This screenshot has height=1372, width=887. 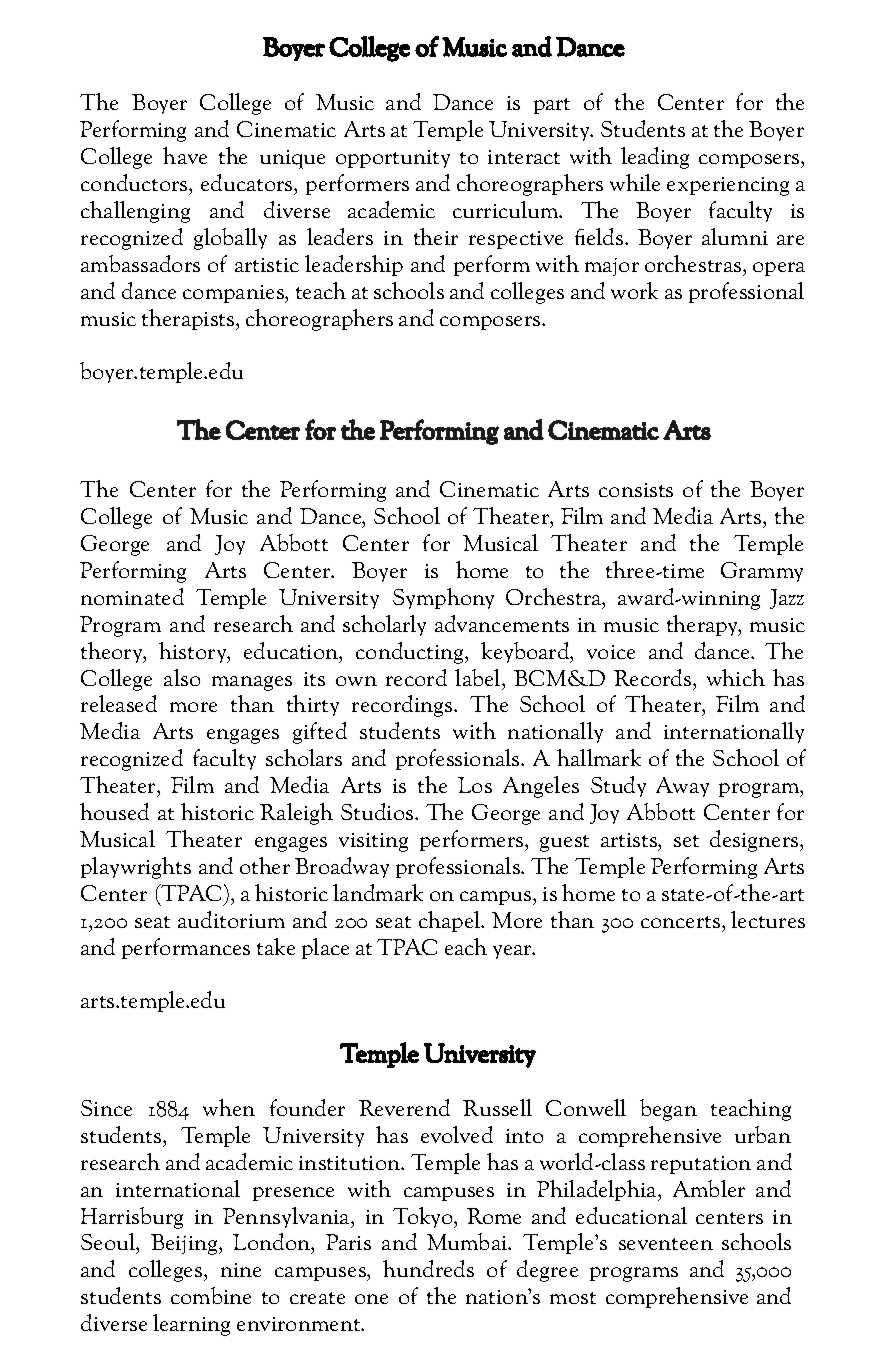 I want to click on experiencing, so click(x=728, y=186).
